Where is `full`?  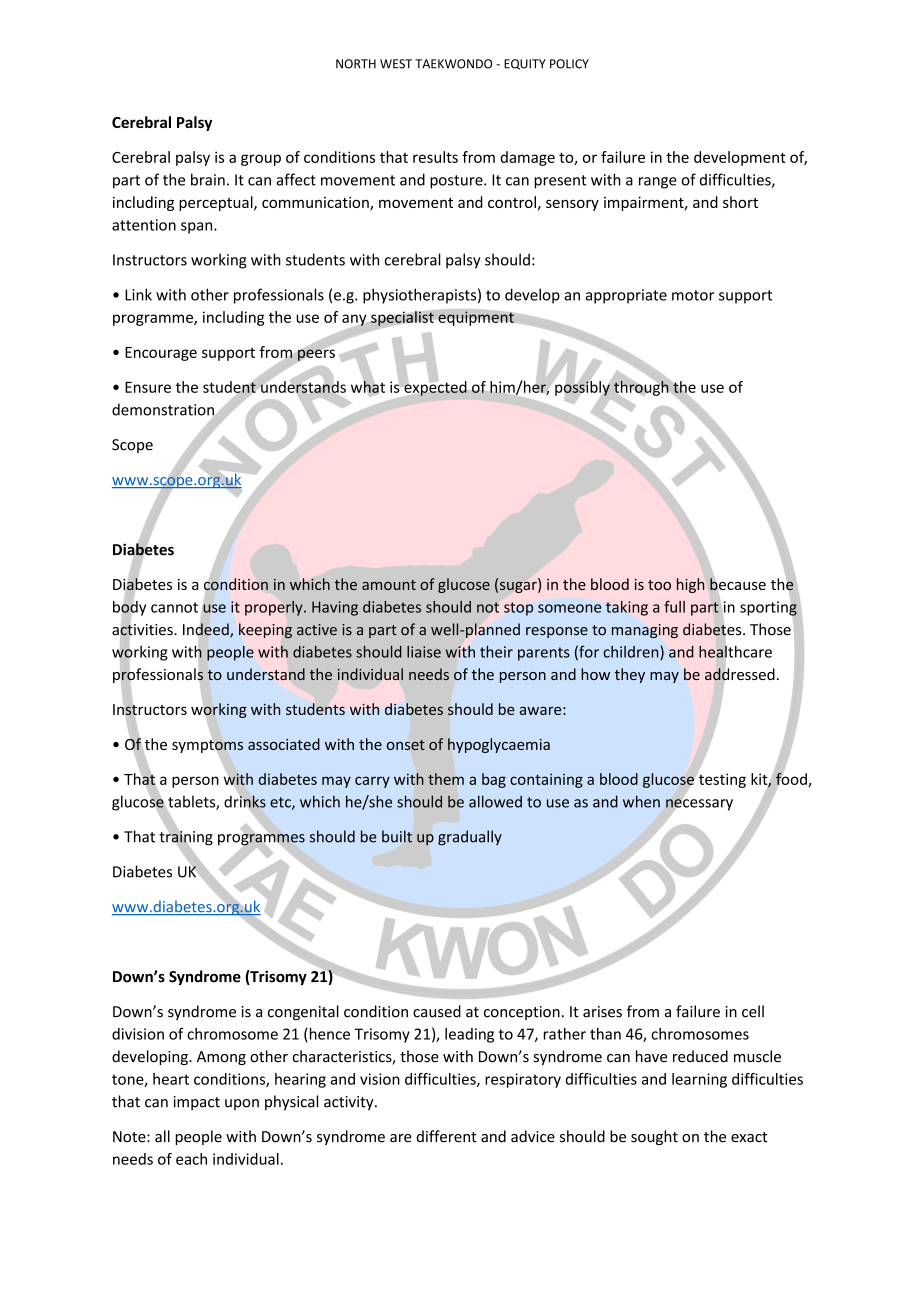
full is located at coordinates (674, 607).
